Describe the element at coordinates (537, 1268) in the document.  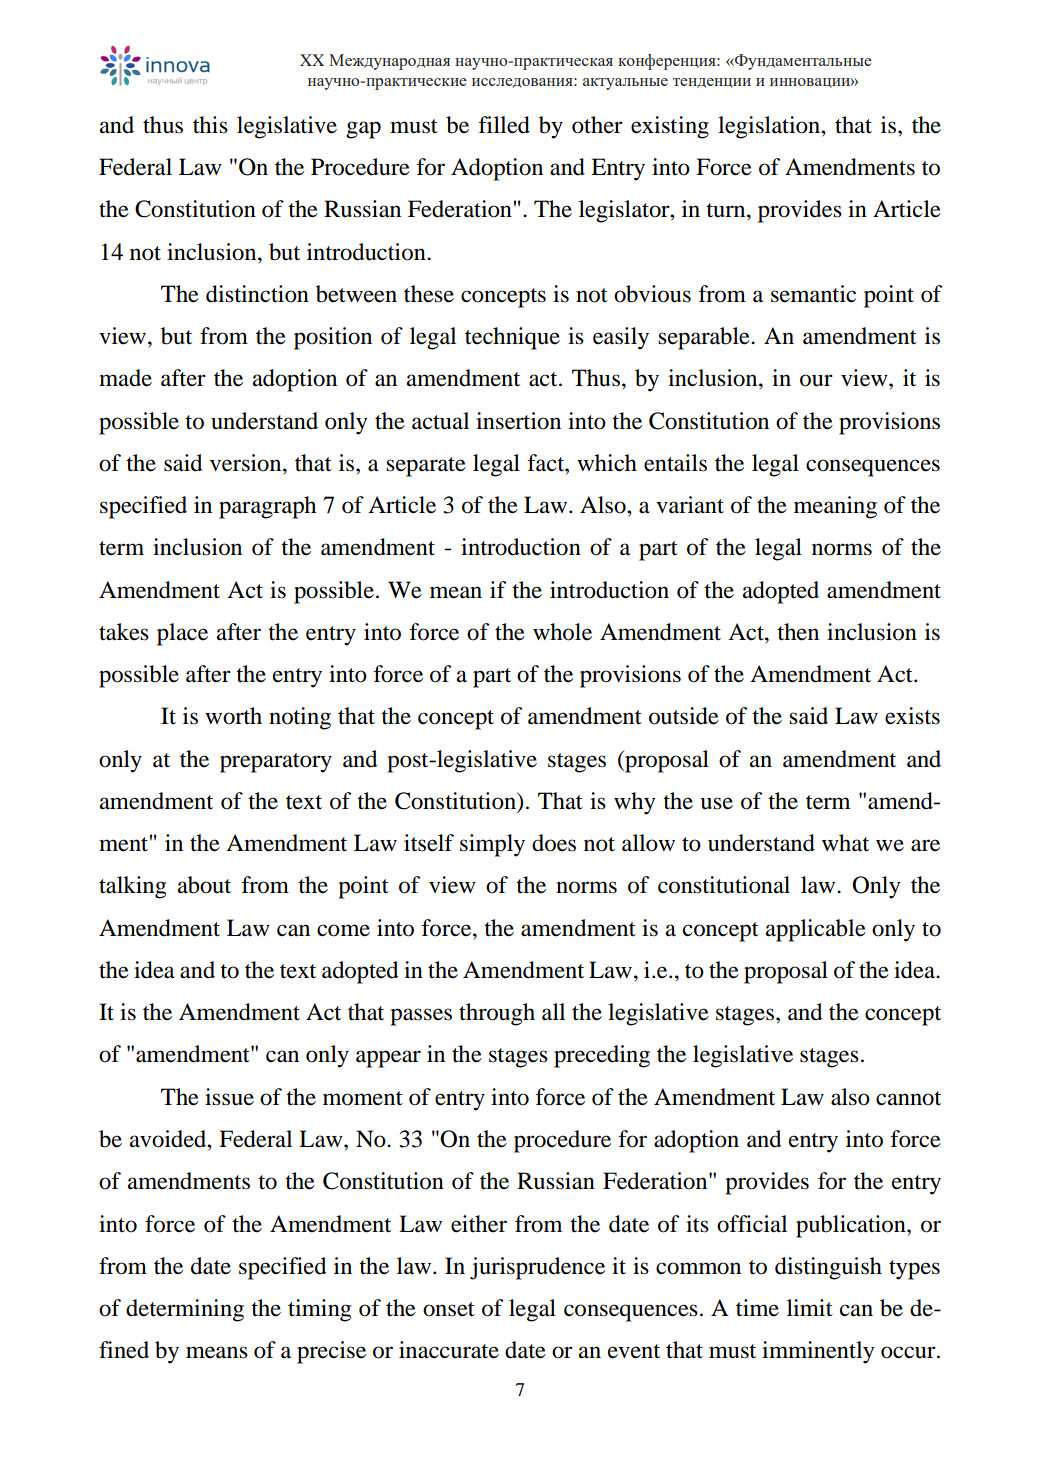
I see `jurisprudence` at that location.
